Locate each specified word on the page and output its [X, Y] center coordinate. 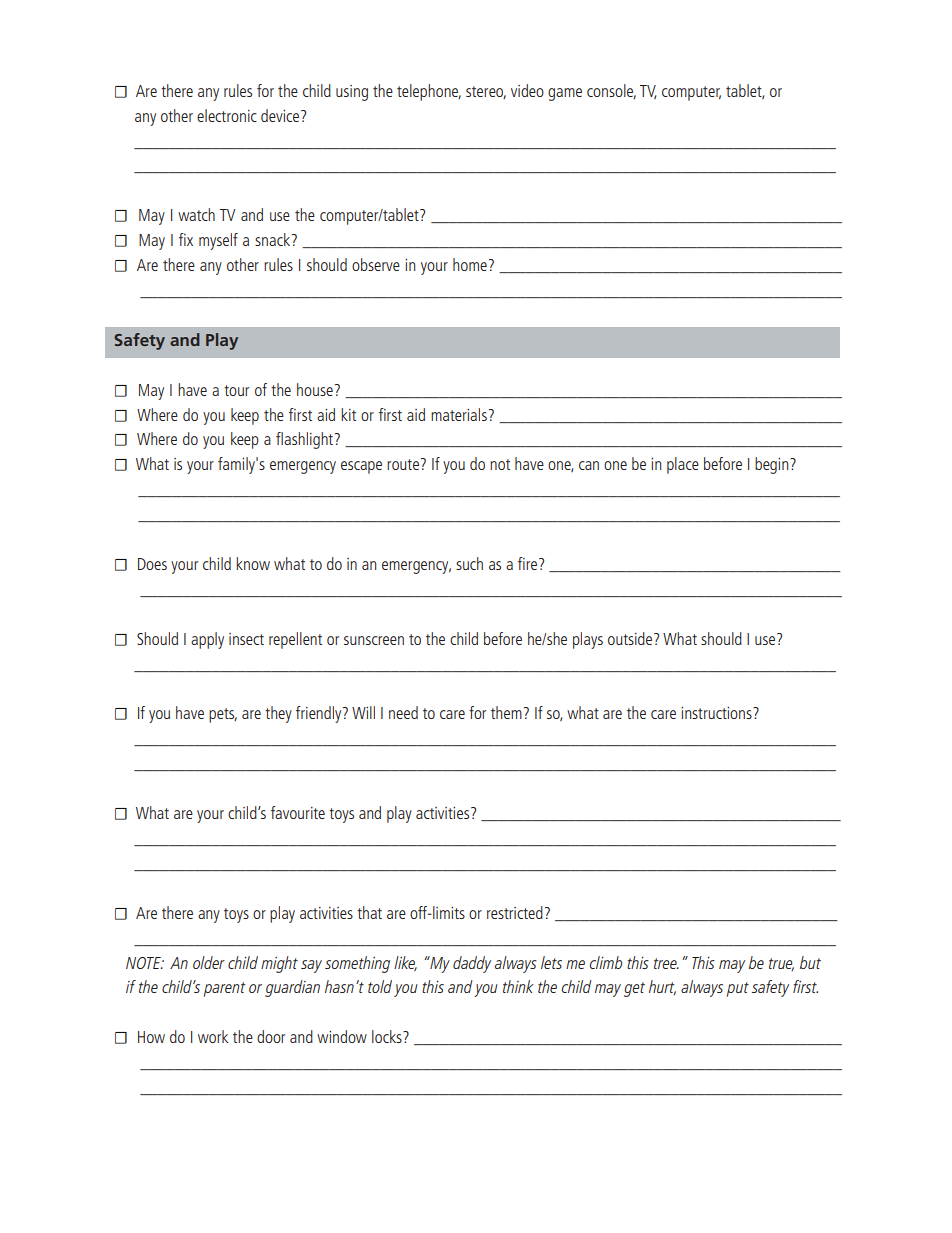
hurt [662, 987]
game [565, 94]
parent [225, 989]
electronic [227, 115]
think [518, 986]
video [527, 90]
